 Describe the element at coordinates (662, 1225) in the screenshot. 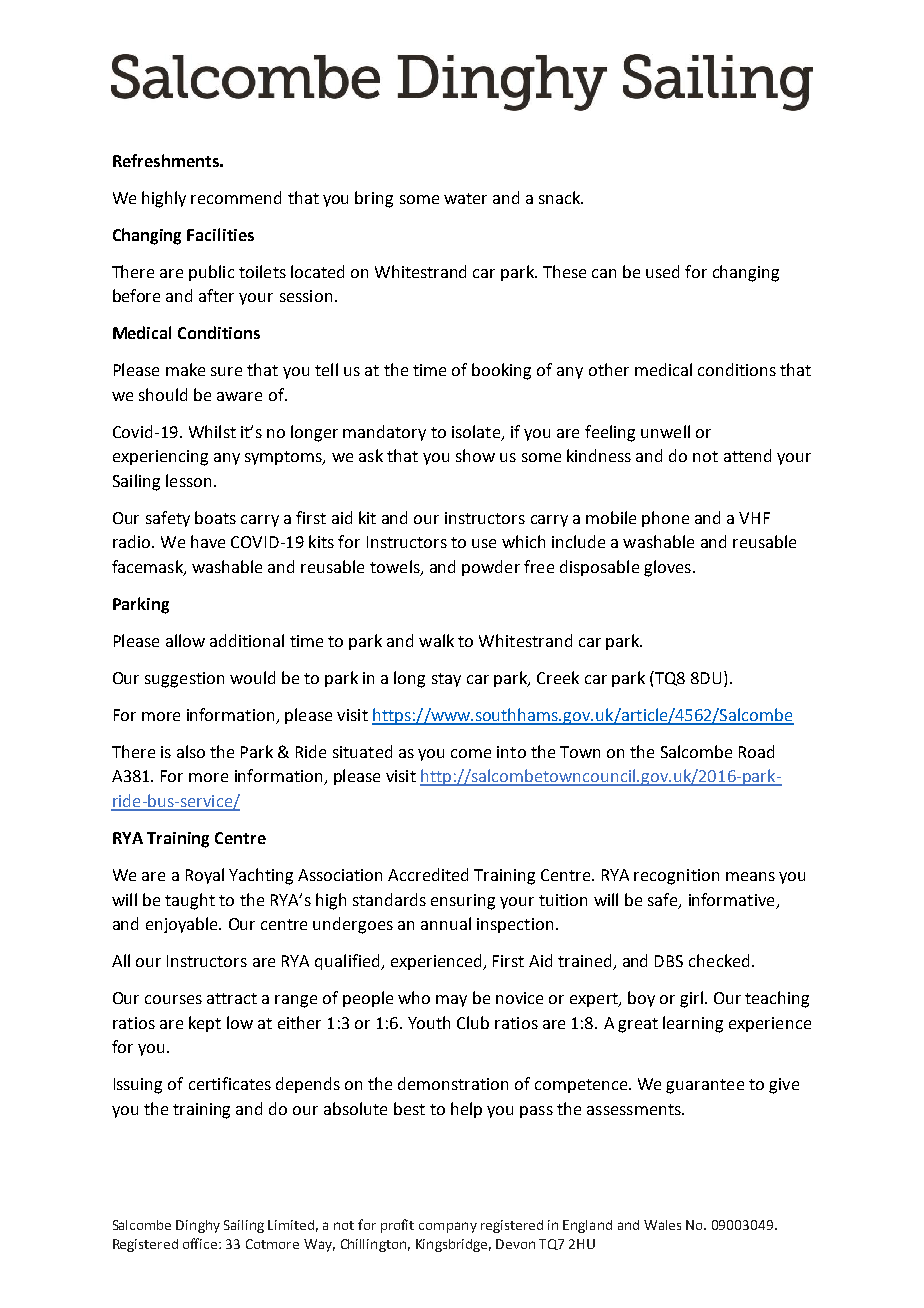

I see `Wales` at that location.
